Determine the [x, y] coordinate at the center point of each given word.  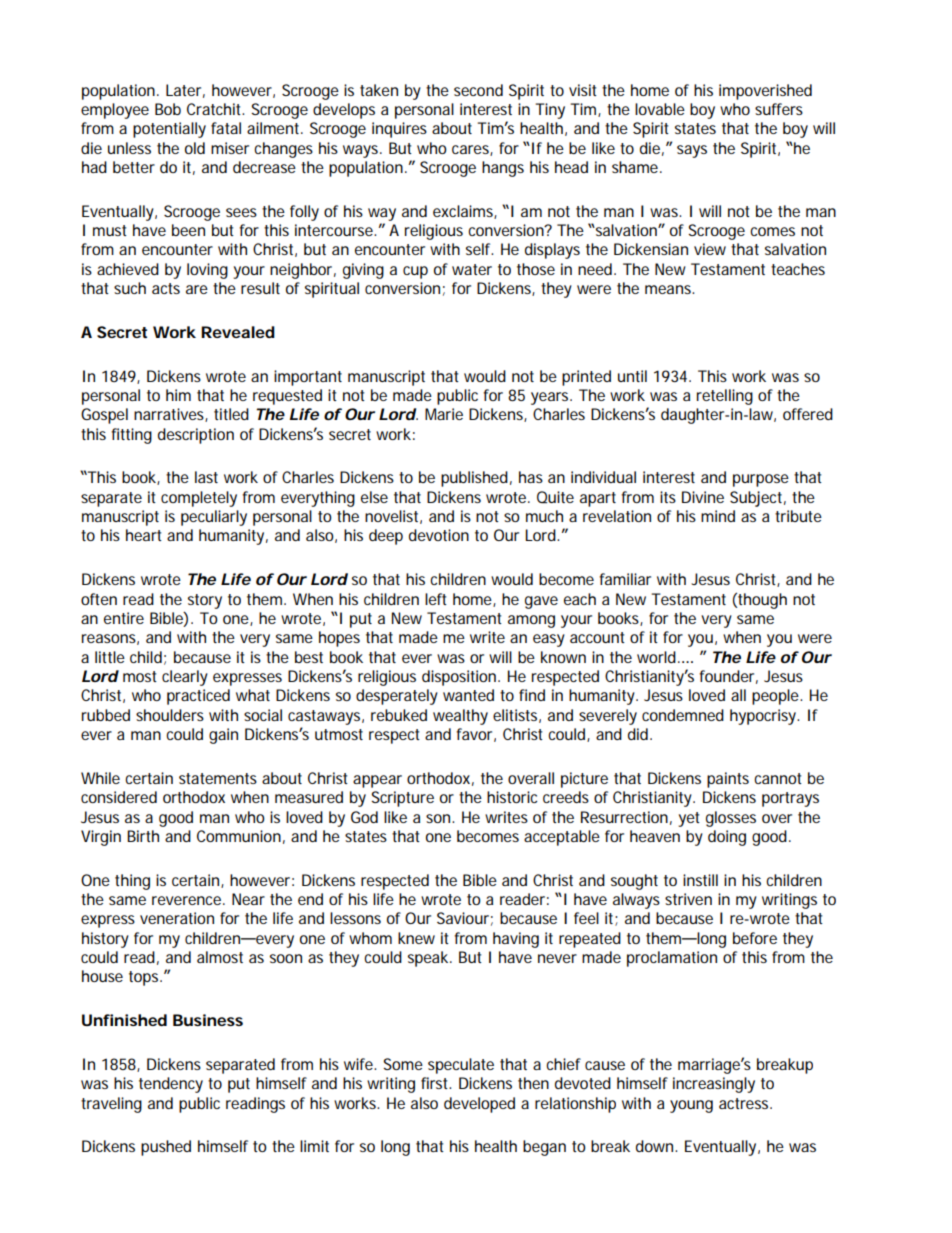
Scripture [402, 799]
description [196, 436]
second [478, 90]
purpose [761, 480]
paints [728, 780]
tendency [171, 1085]
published [474, 479]
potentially [169, 130]
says [692, 151]
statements [218, 778]
